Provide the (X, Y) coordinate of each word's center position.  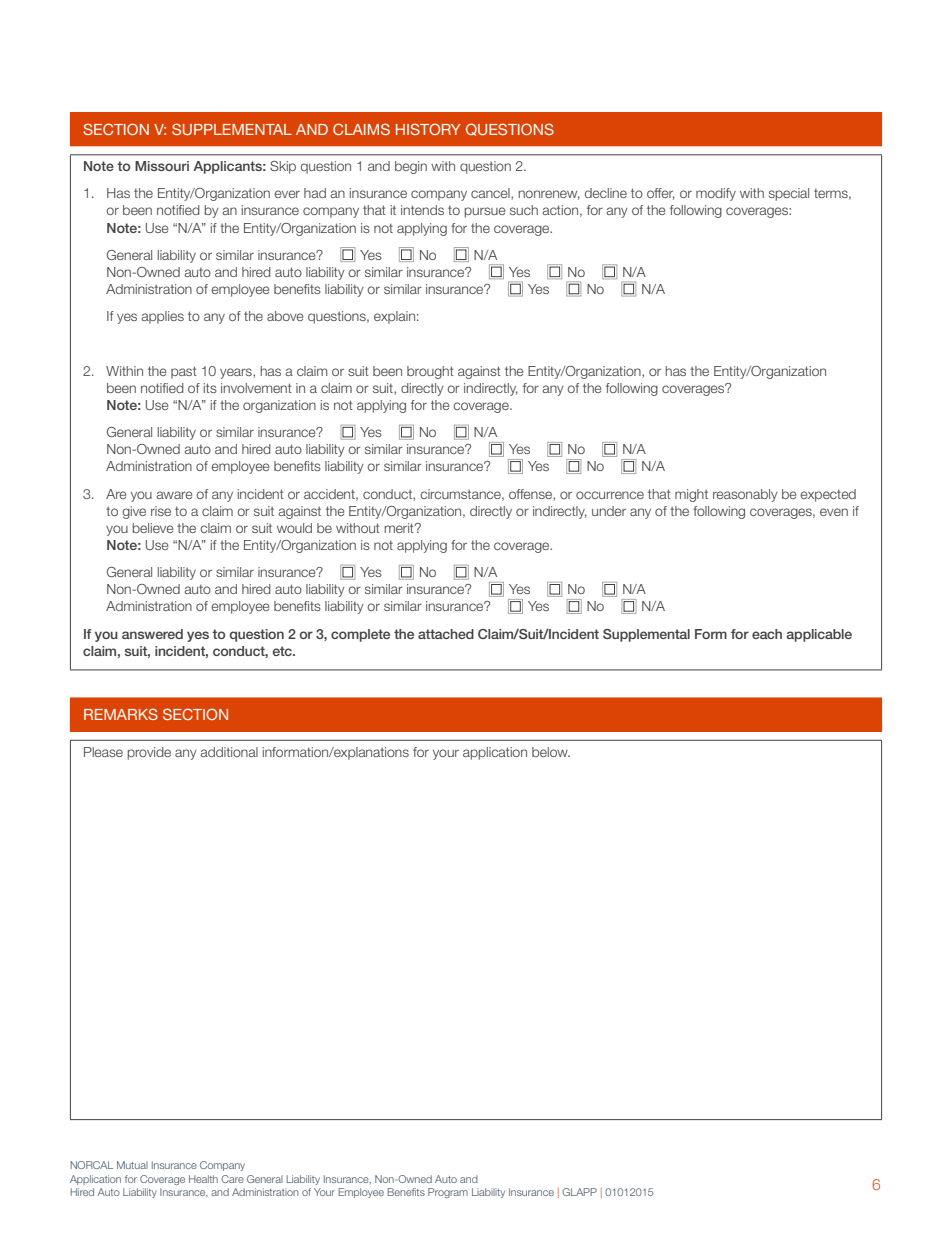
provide (149, 753)
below (551, 752)
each (767, 634)
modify (716, 194)
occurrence (610, 495)
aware (175, 495)
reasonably (745, 495)
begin (411, 167)
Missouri (162, 166)
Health (203, 1179)
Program (448, 1193)
